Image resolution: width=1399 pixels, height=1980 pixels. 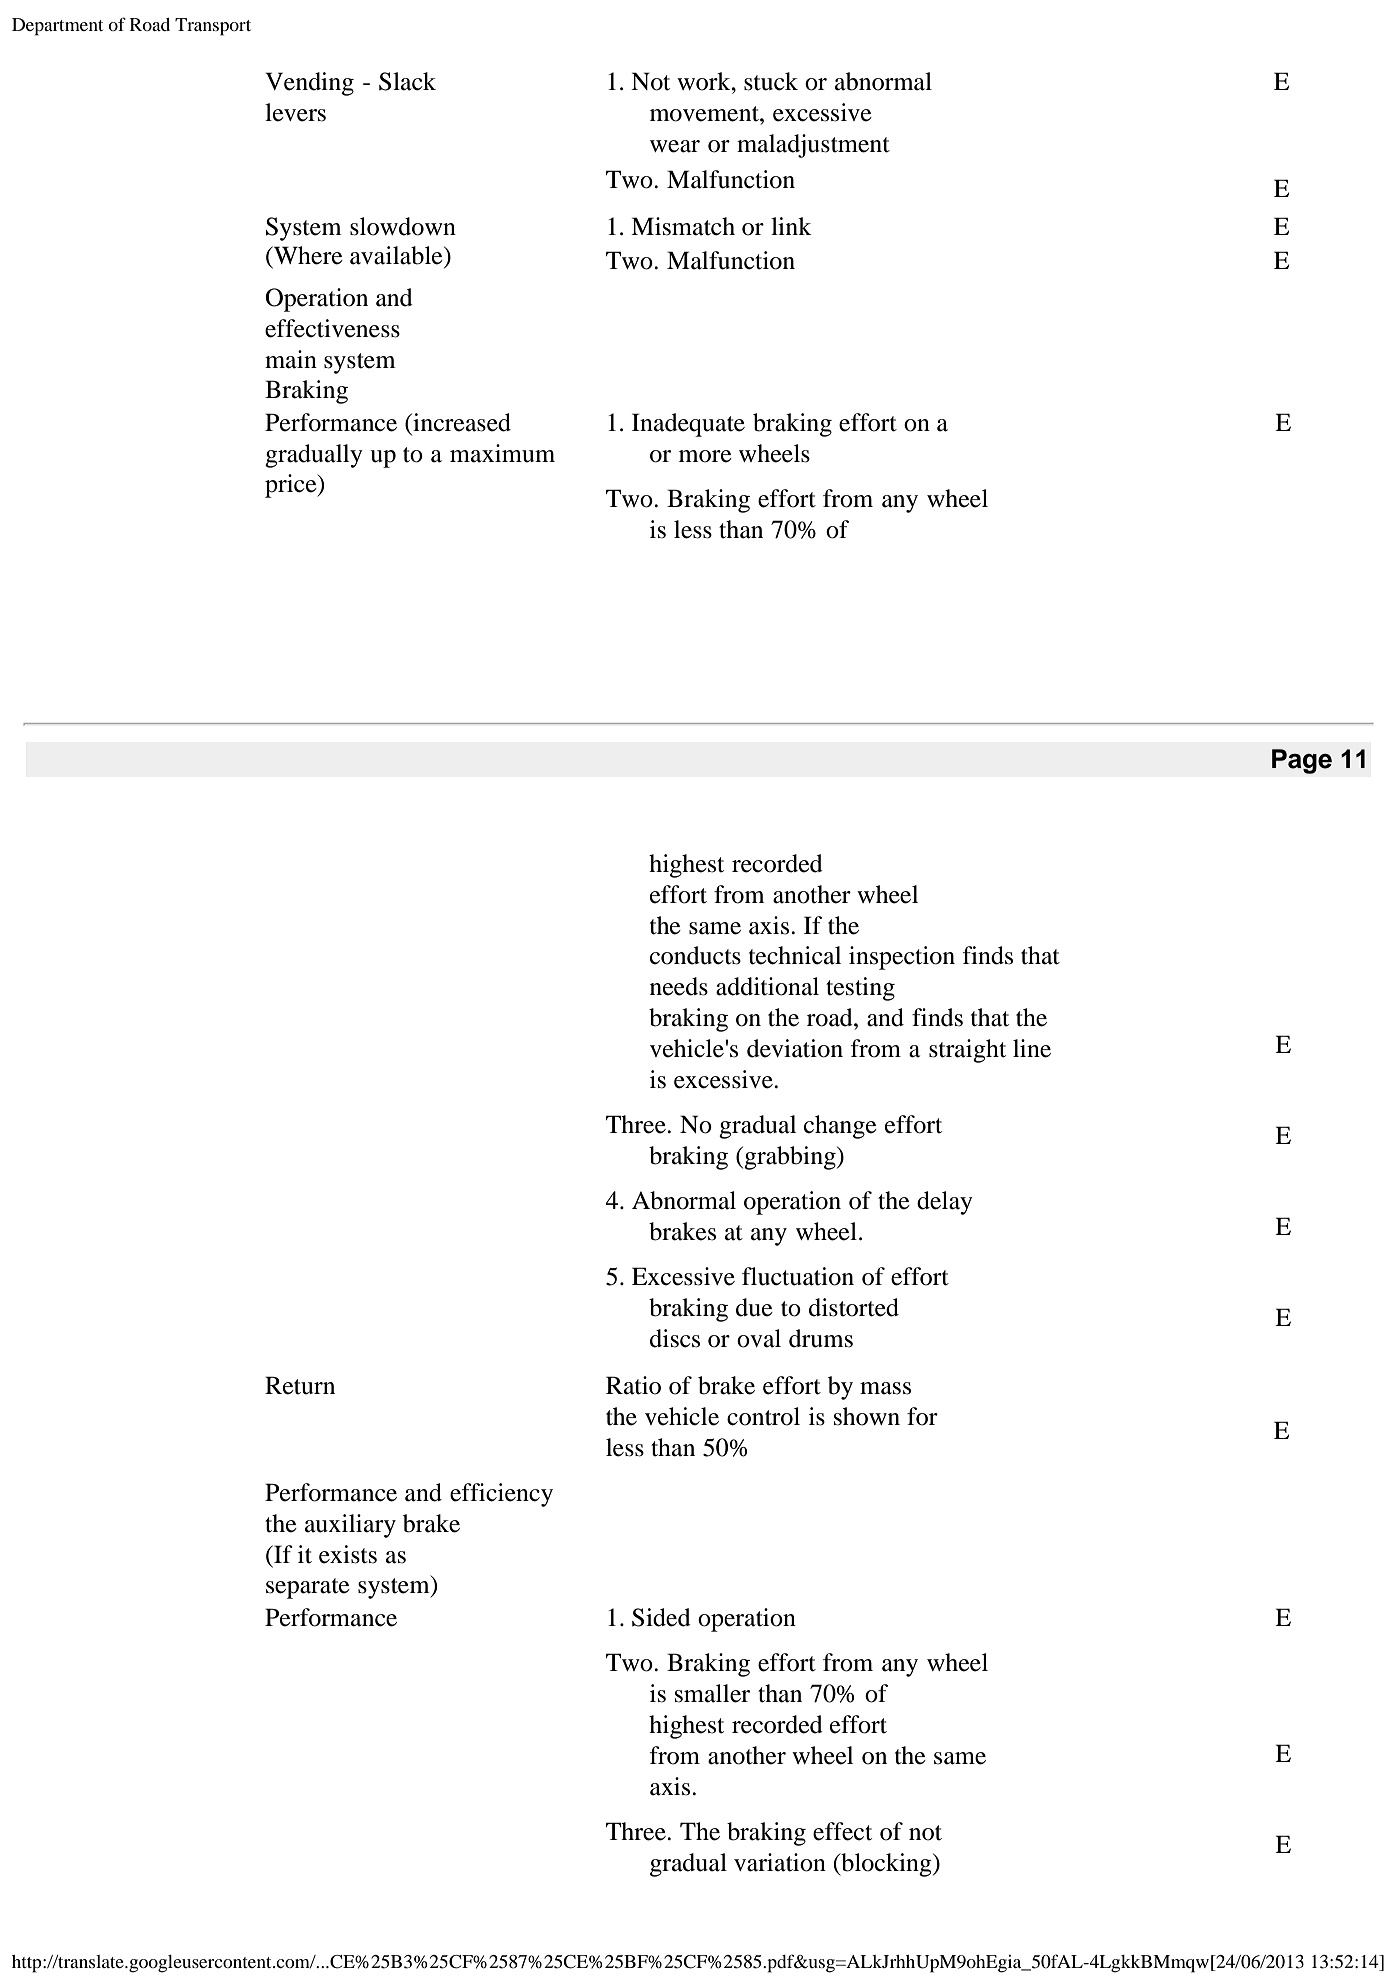 What do you see at coordinates (771, 81) in the screenshot?
I see `stuck` at bounding box center [771, 81].
